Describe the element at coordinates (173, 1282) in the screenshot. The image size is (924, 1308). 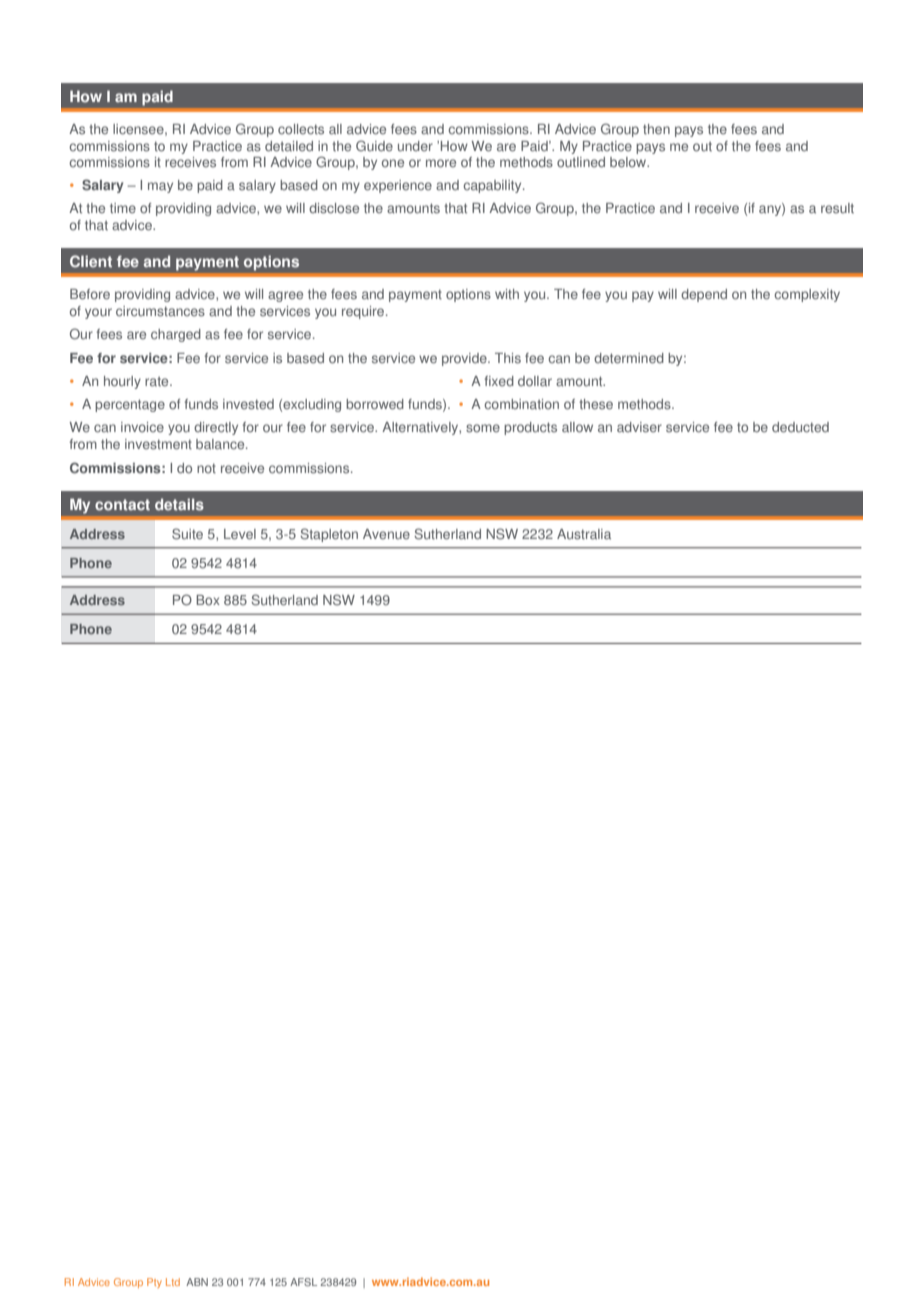
I see `Ltd` at that location.
